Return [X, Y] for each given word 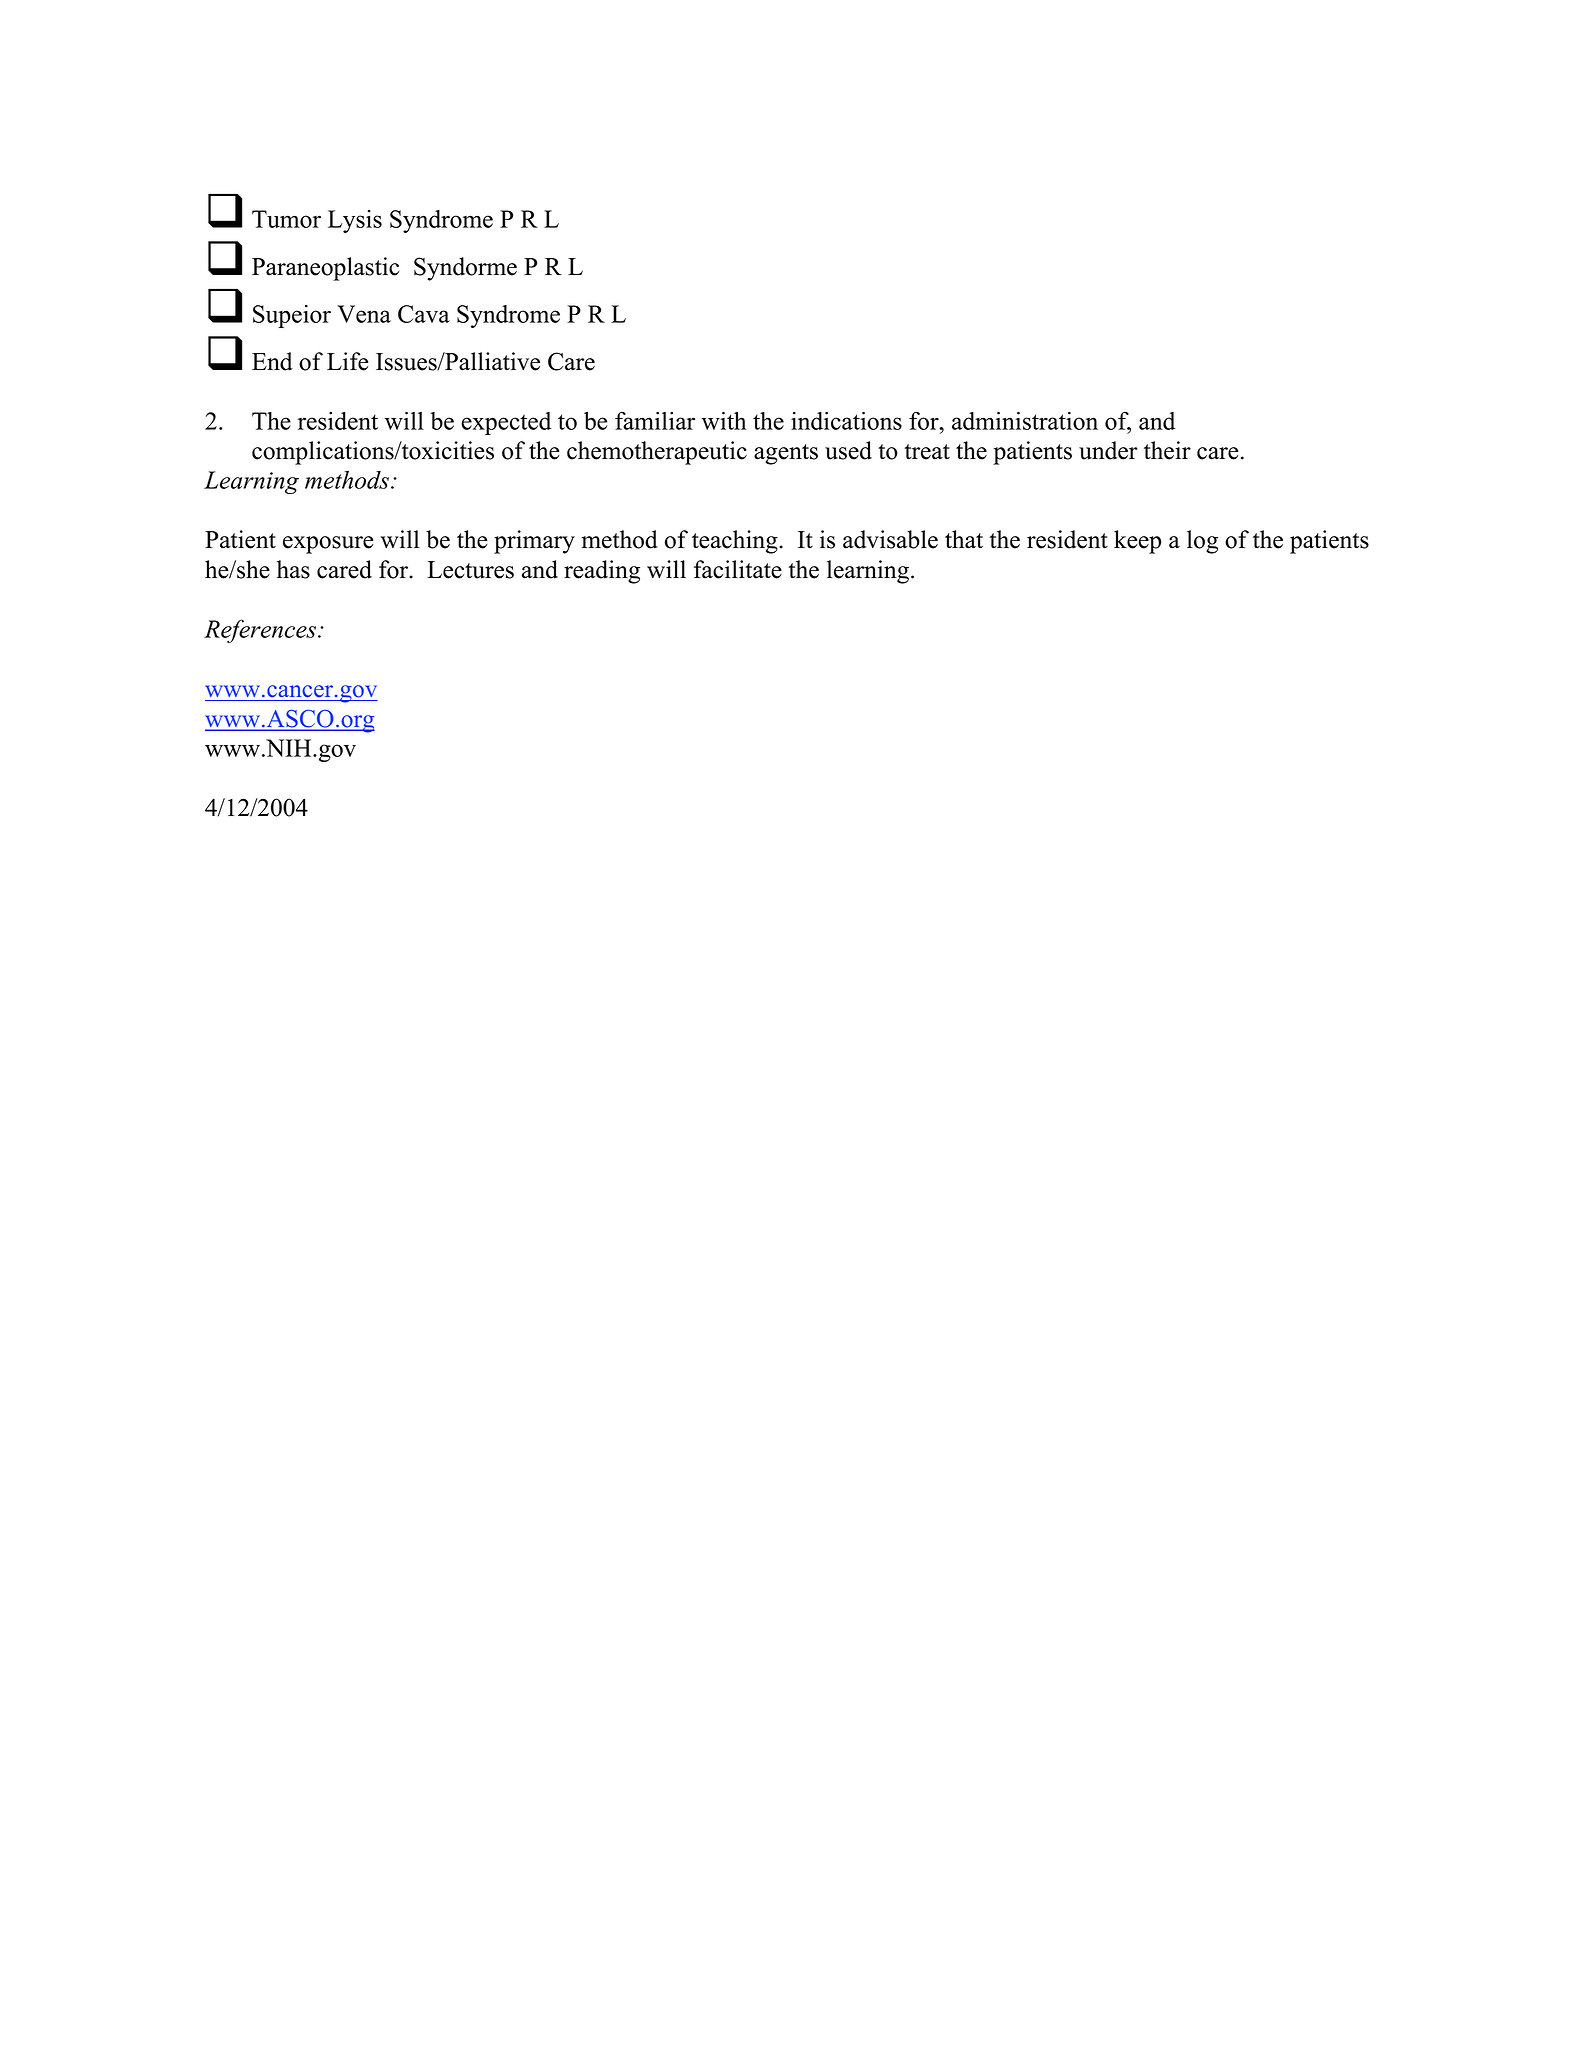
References [261, 631]
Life [347, 361]
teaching [736, 542]
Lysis [355, 221]
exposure [328, 545]
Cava [424, 314]
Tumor [286, 219]
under [1108, 450]
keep [1137, 542]
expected [506, 423]
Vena [364, 314]
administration [1025, 421]
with [723, 421]
